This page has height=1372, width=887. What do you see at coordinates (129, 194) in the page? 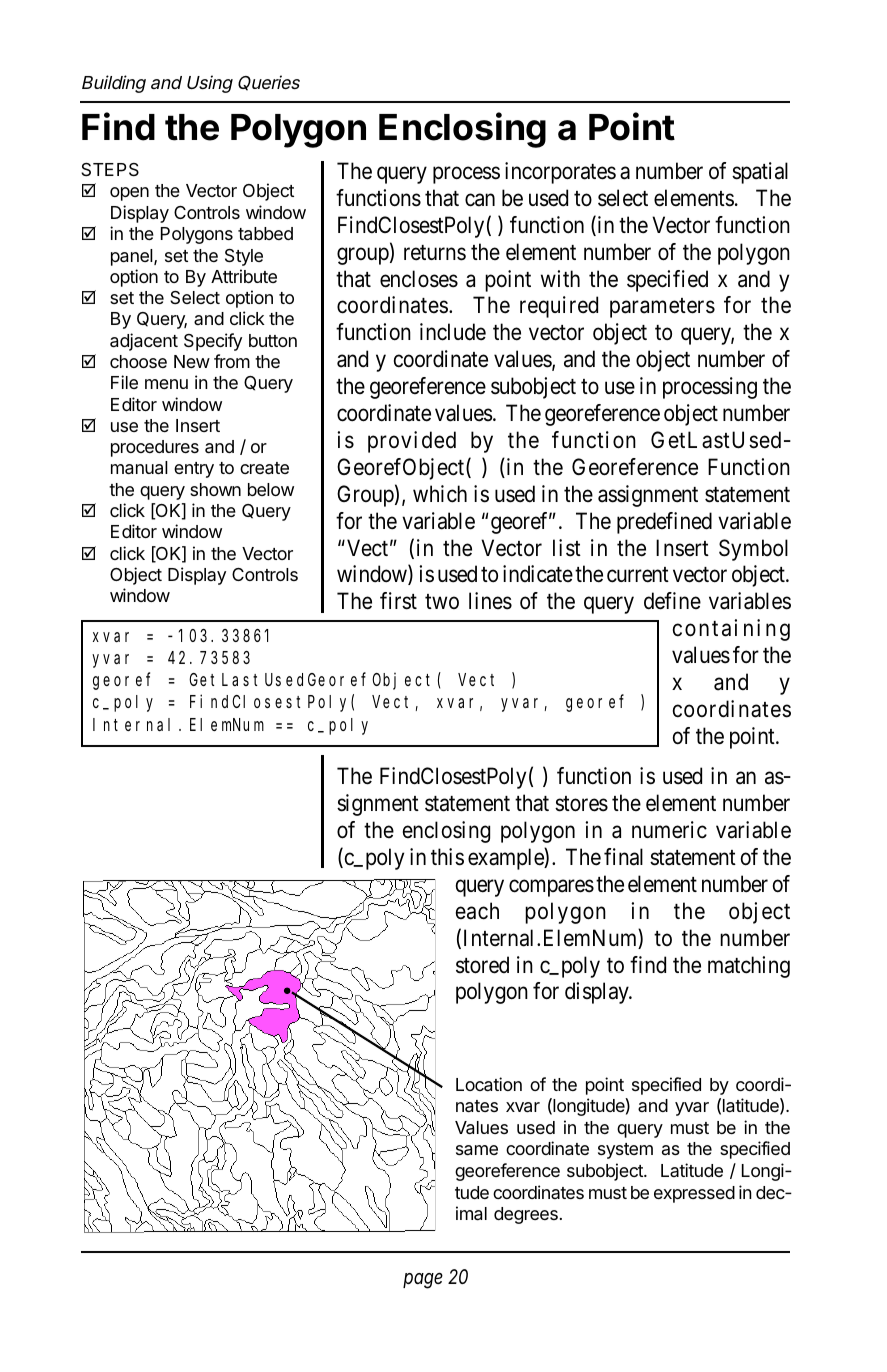
I see `open` at bounding box center [129, 194].
